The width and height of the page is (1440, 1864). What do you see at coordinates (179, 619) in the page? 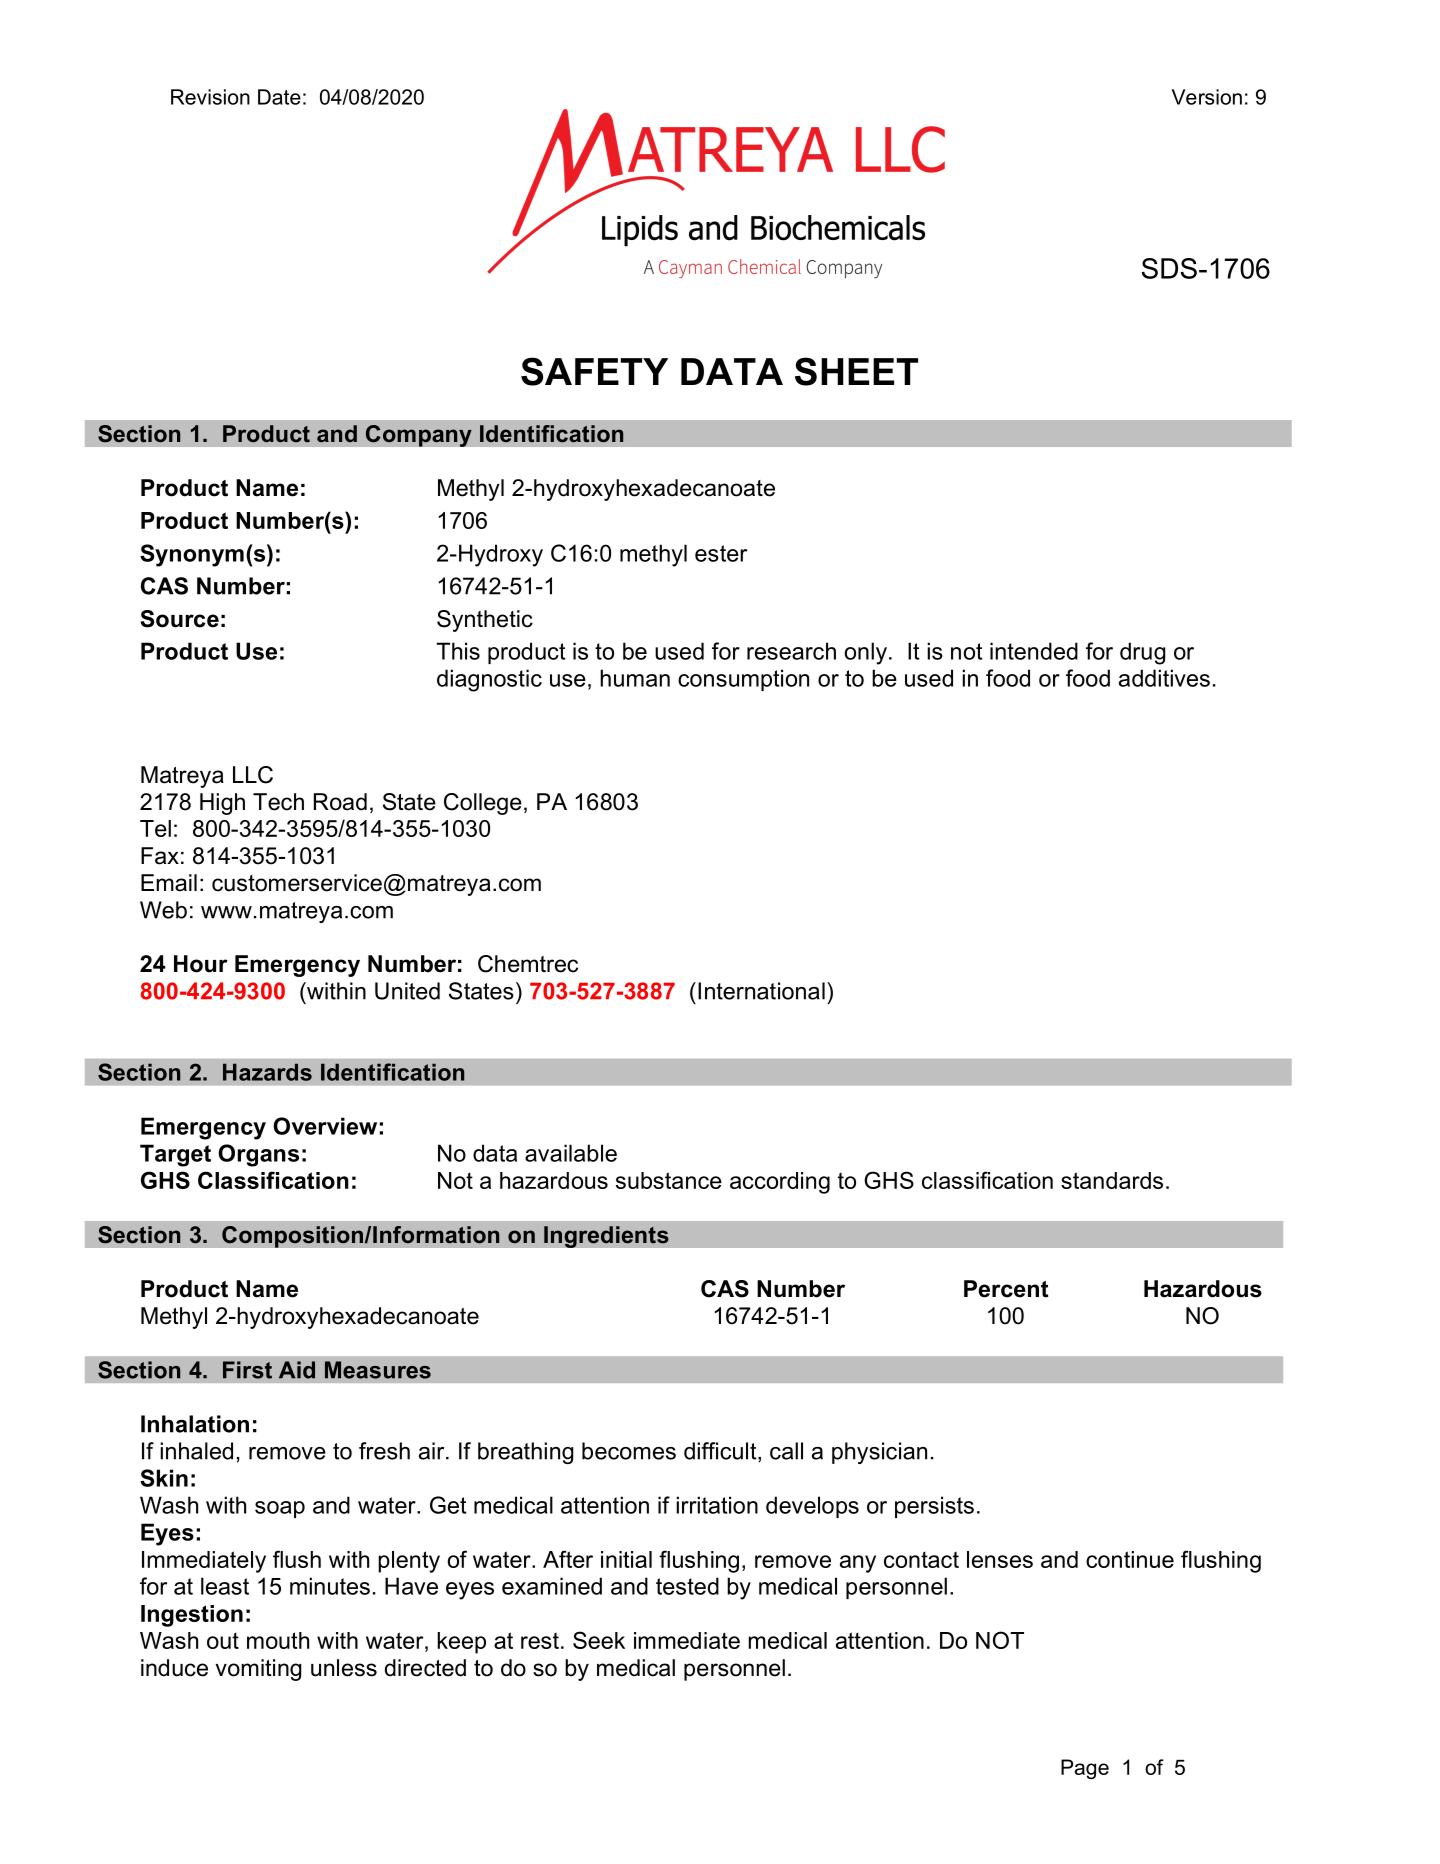
I see `Source` at bounding box center [179, 619].
